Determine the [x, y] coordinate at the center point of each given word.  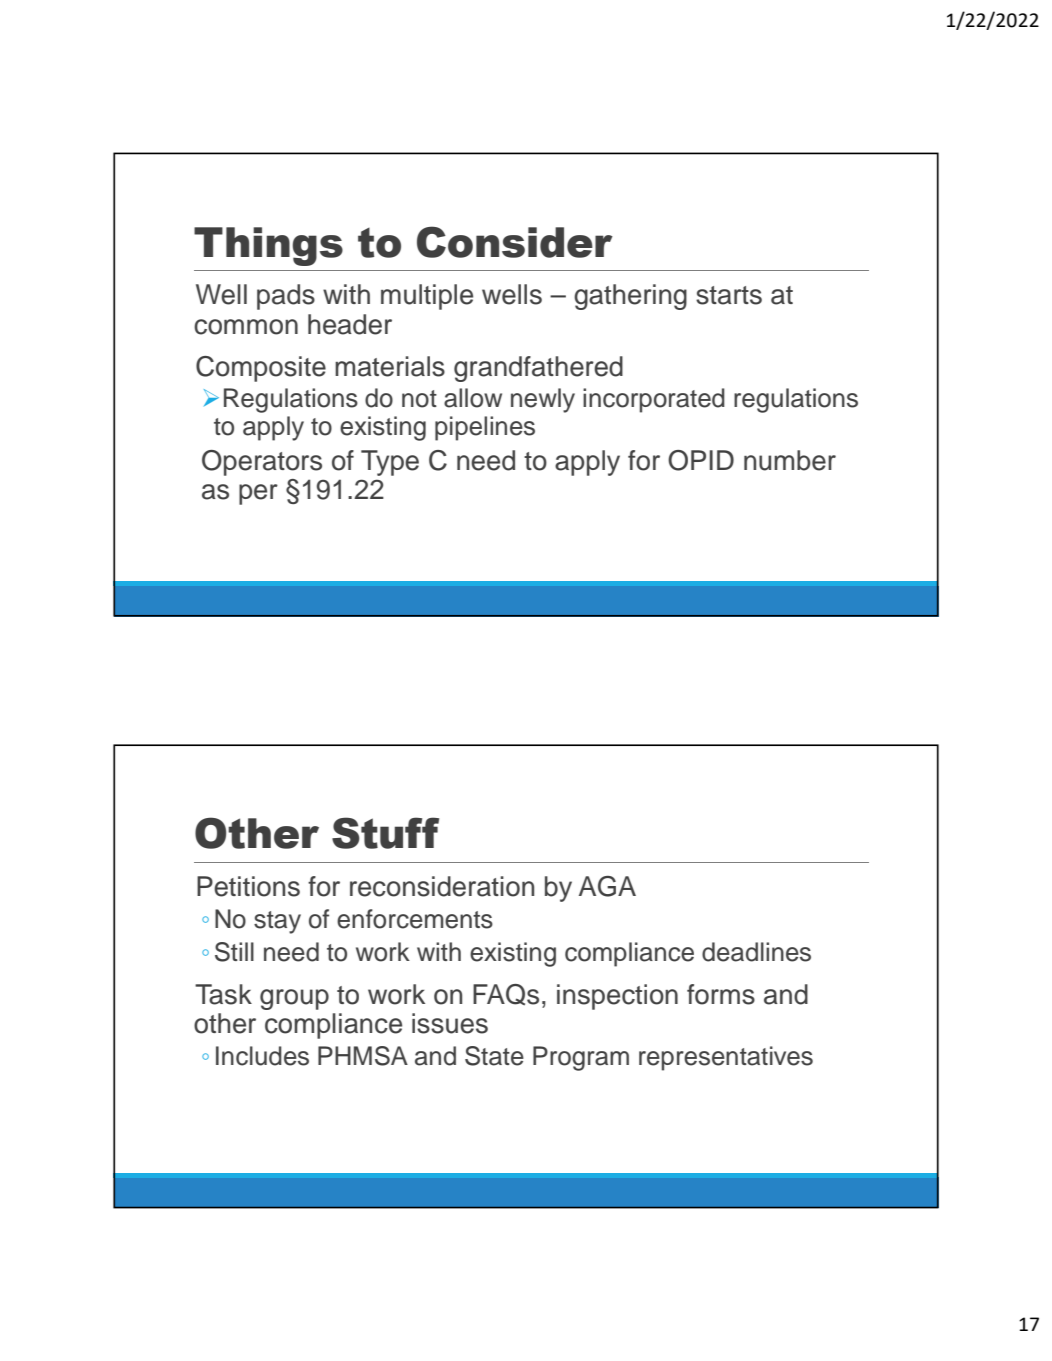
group [294, 999]
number [790, 460]
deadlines [756, 952]
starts [729, 295]
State [494, 1056]
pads [286, 297]
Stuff [385, 833]
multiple [427, 297]
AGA [607, 886]
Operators [262, 463]
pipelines [485, 428]
